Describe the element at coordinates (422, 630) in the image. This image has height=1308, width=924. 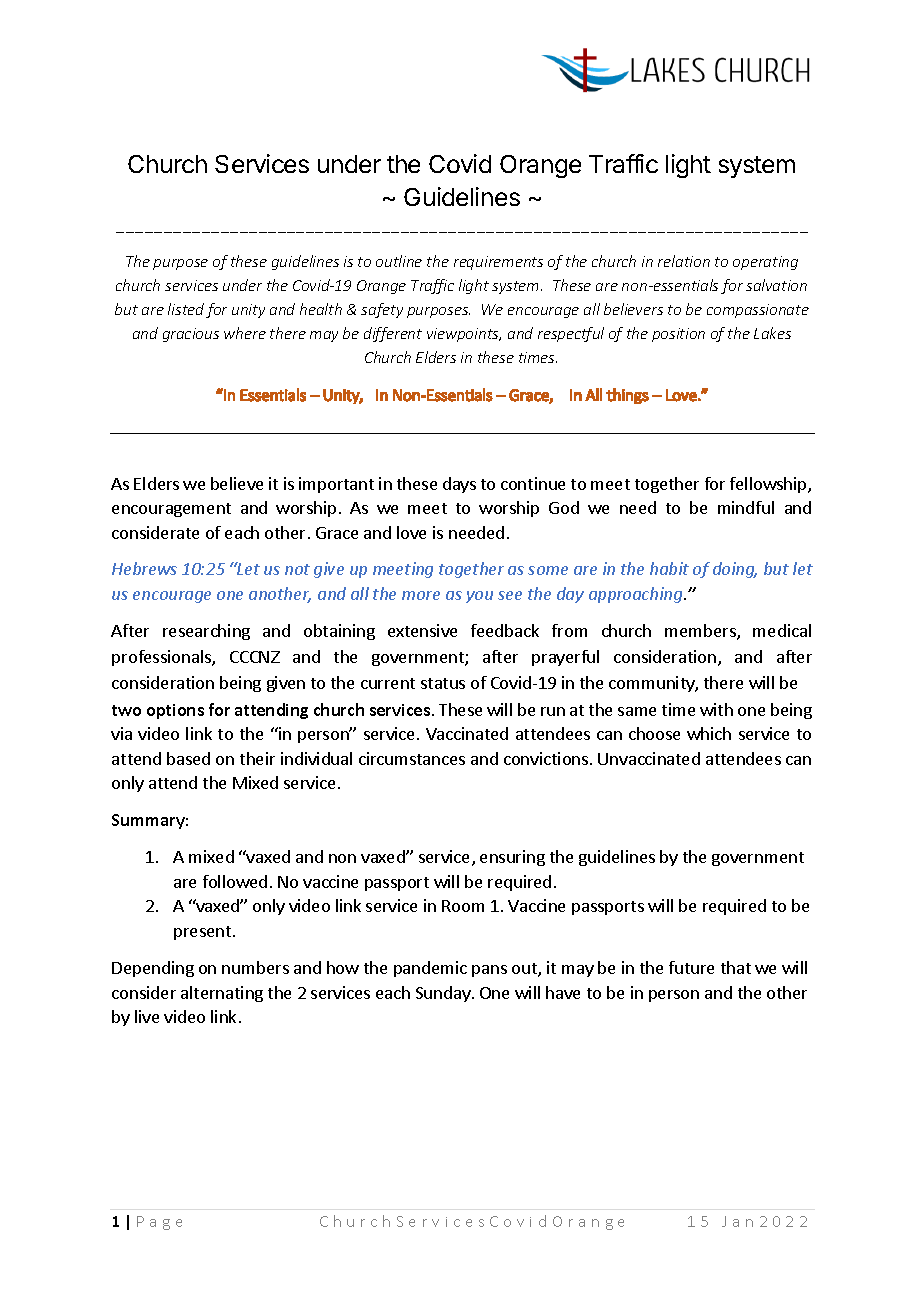
I see `extensive` at that location.
